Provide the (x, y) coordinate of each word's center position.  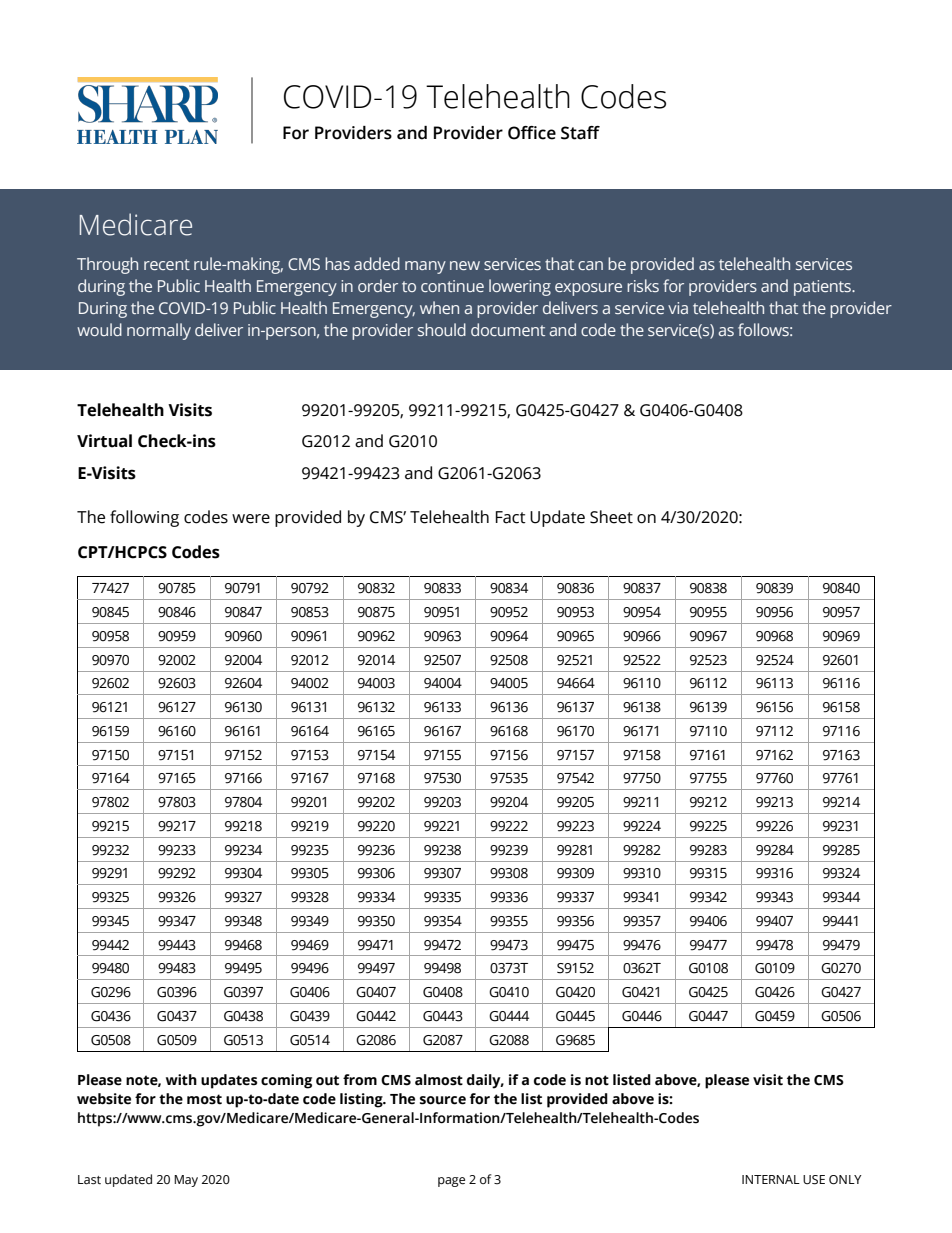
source (443, 1100)
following (144, 518)
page (451, 1182)
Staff (580, 133)
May (186, 1181)
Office (532, 133)
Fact (511, 517)
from (360, 1080)
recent (167, 264)
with (181, 1080)
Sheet (611, 517)
